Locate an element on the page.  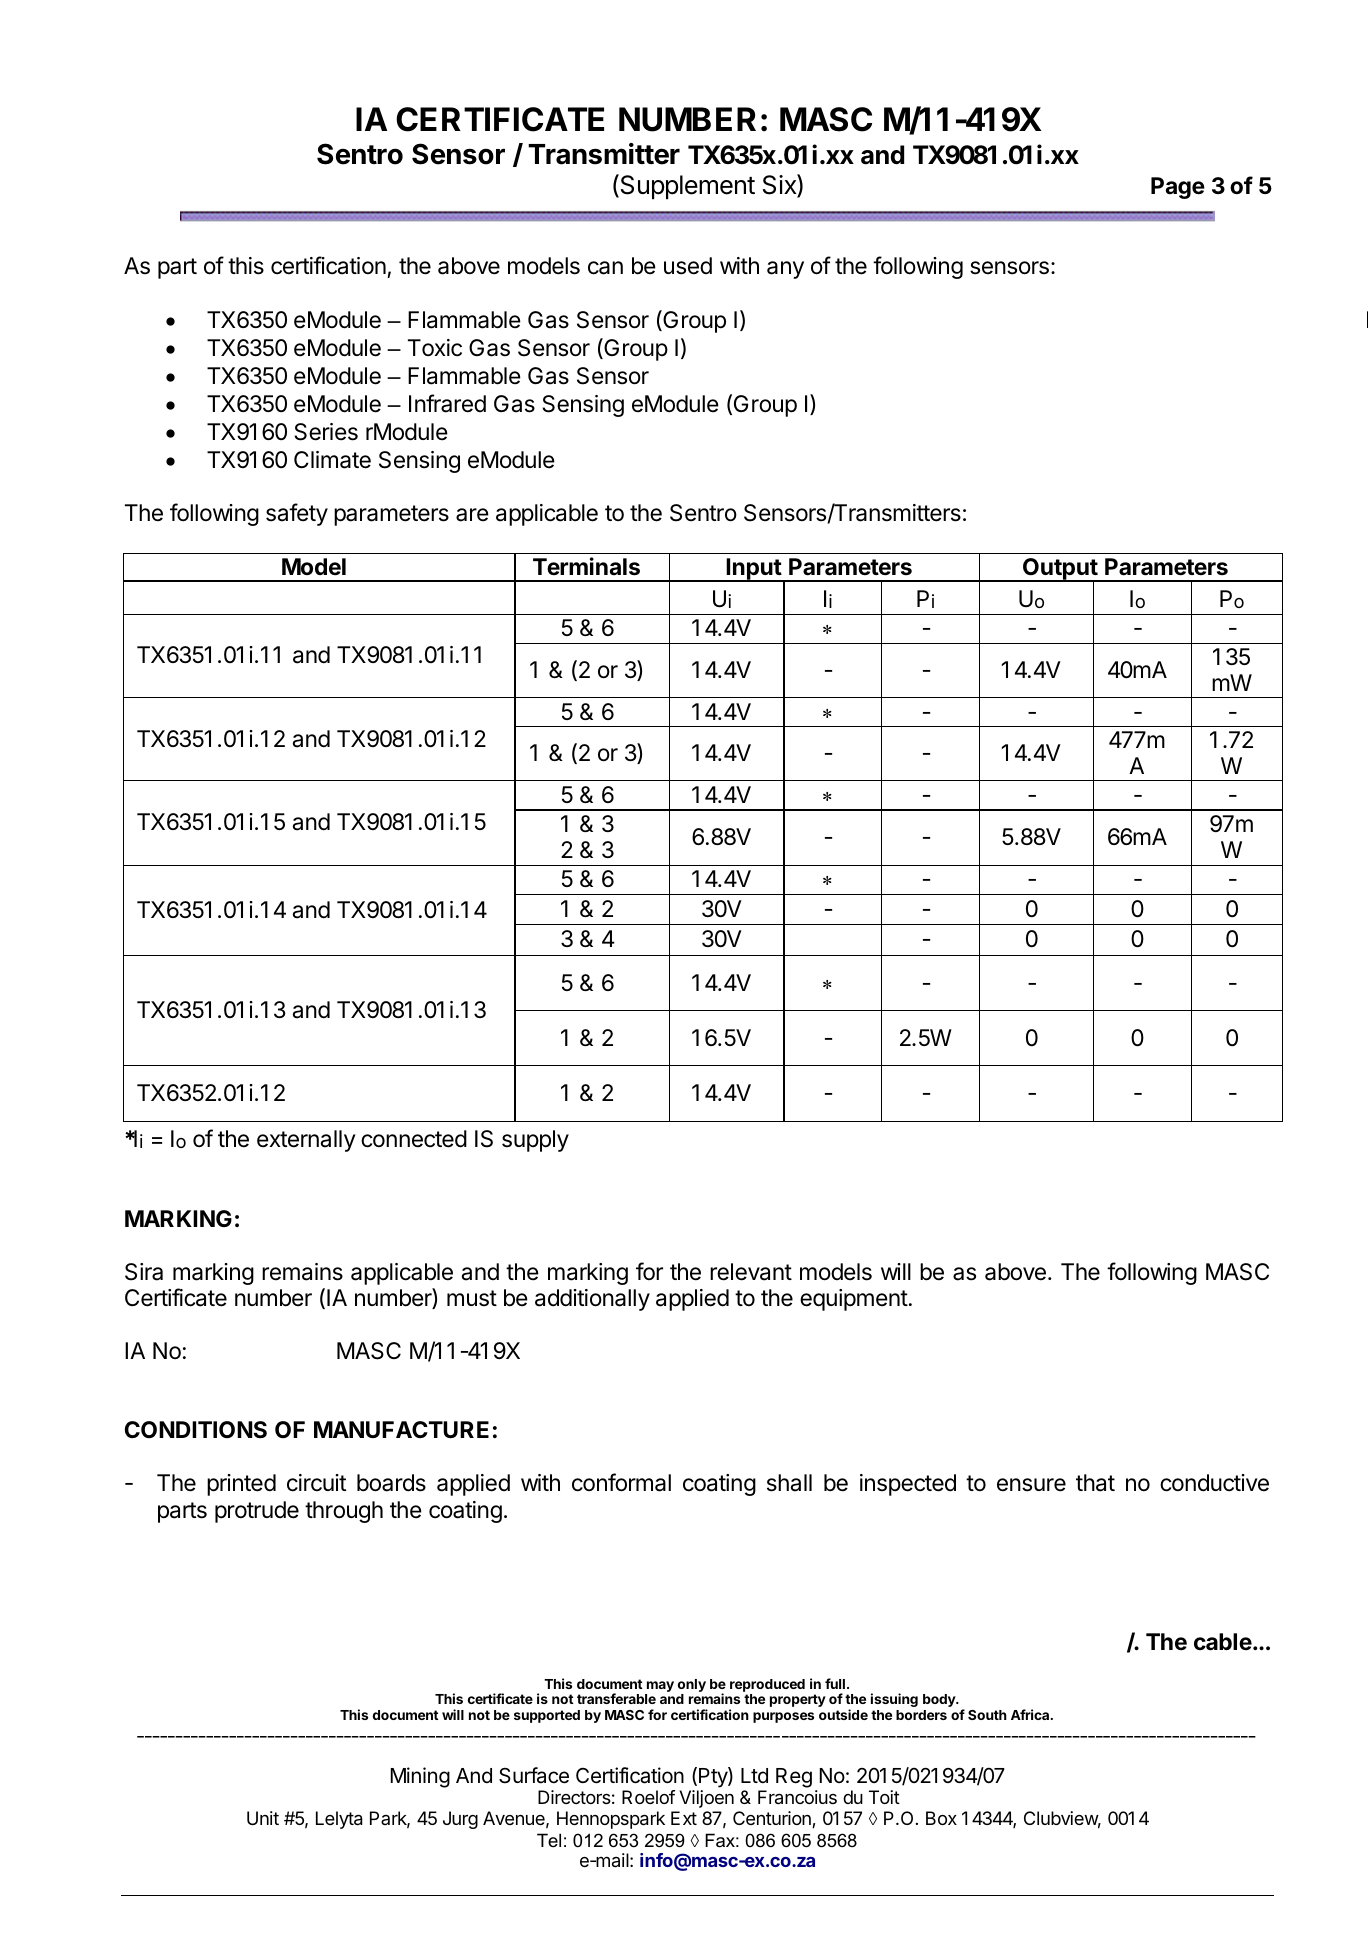
supply is located at coordinates (535, 1141).
